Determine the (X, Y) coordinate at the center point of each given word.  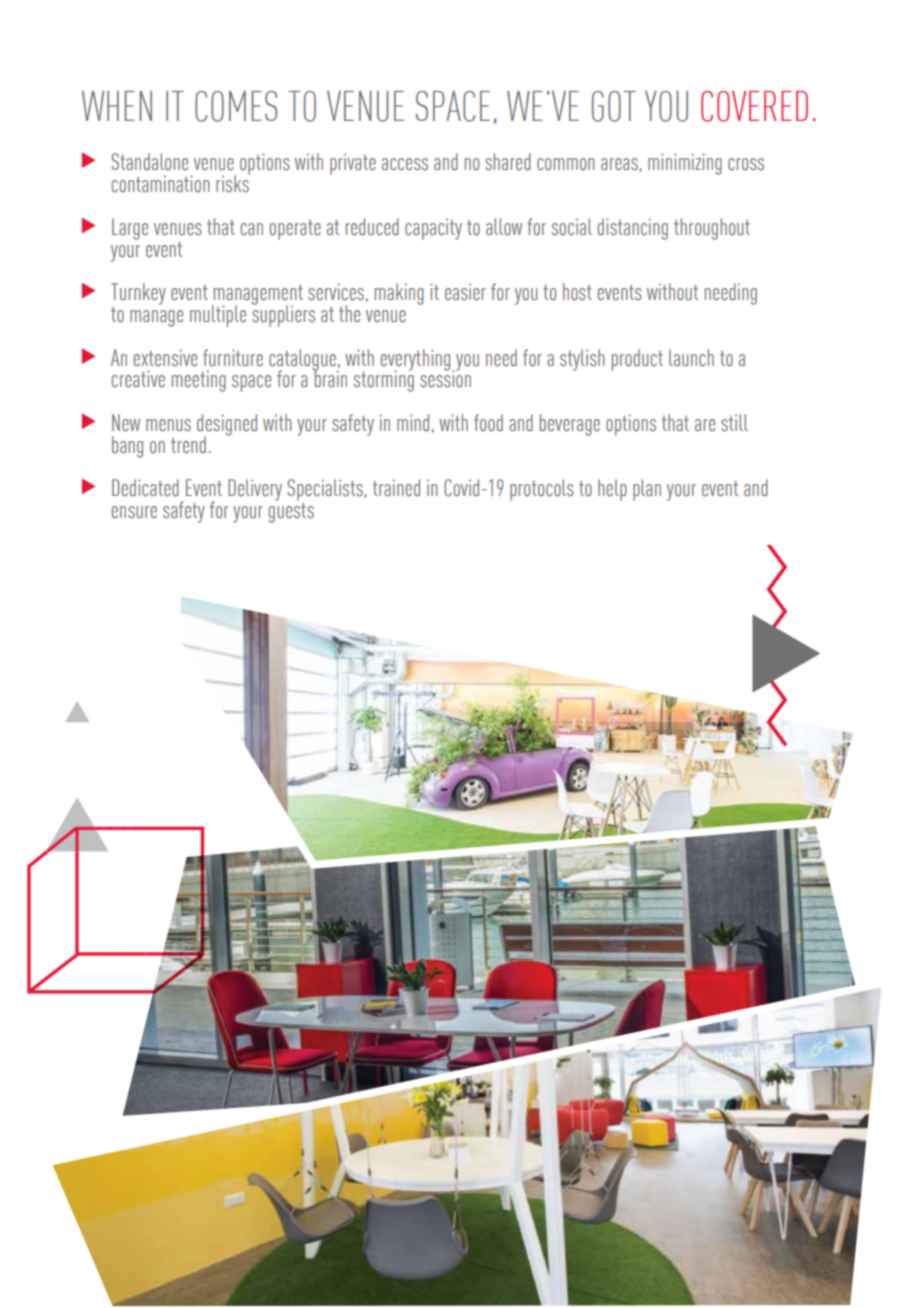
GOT (614, 106)
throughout (712, 229)
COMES (236, 106)
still (734, 423)
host (577, 292)
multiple (218, 316)
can (252, 229)
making (399, 294)
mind (413, 422)
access (405, 164)
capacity (433, 229)
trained (396, 488)
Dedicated (145, 488)
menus (168, 425)
